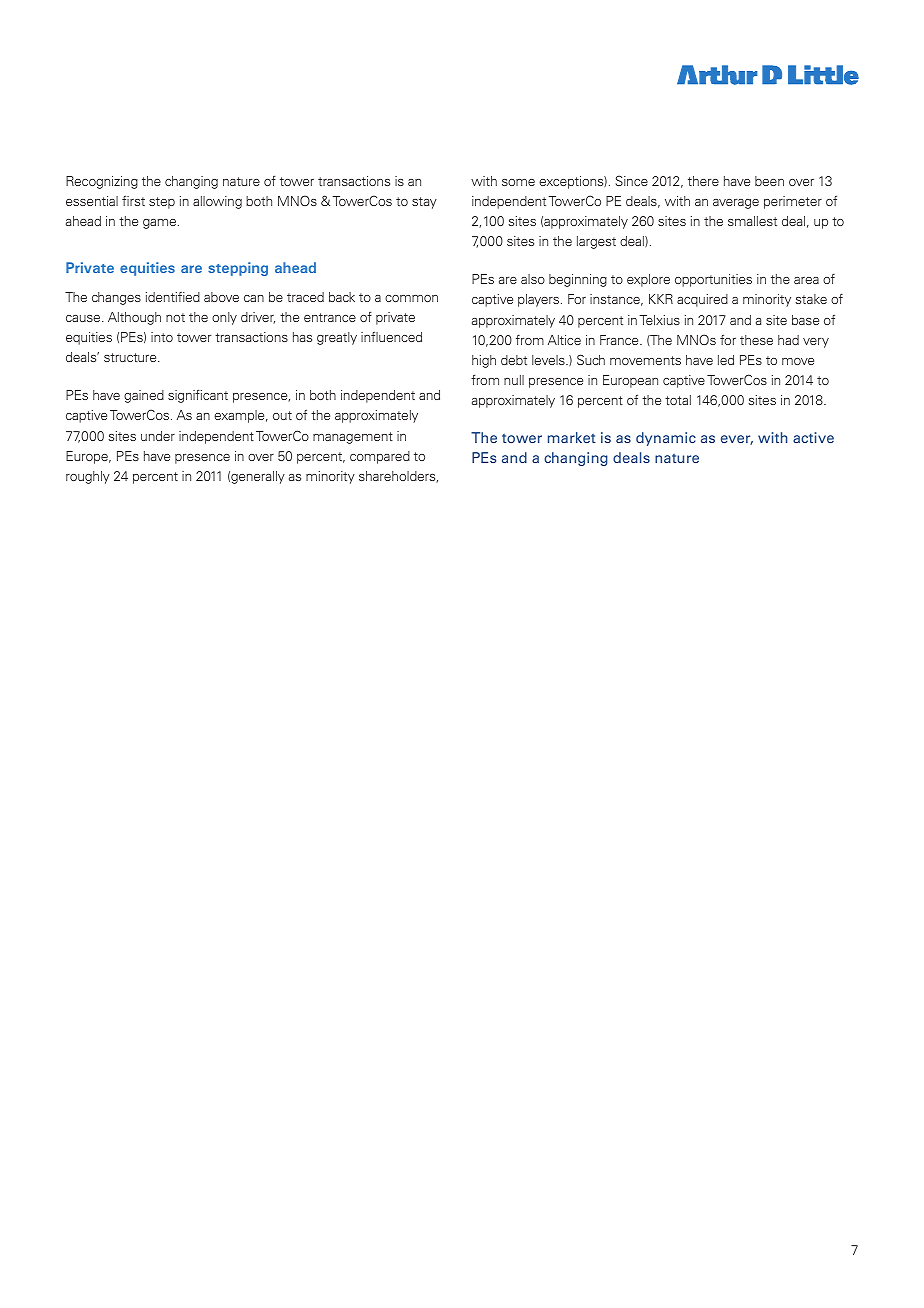  I want to click on roughly, so click(88, 477).
